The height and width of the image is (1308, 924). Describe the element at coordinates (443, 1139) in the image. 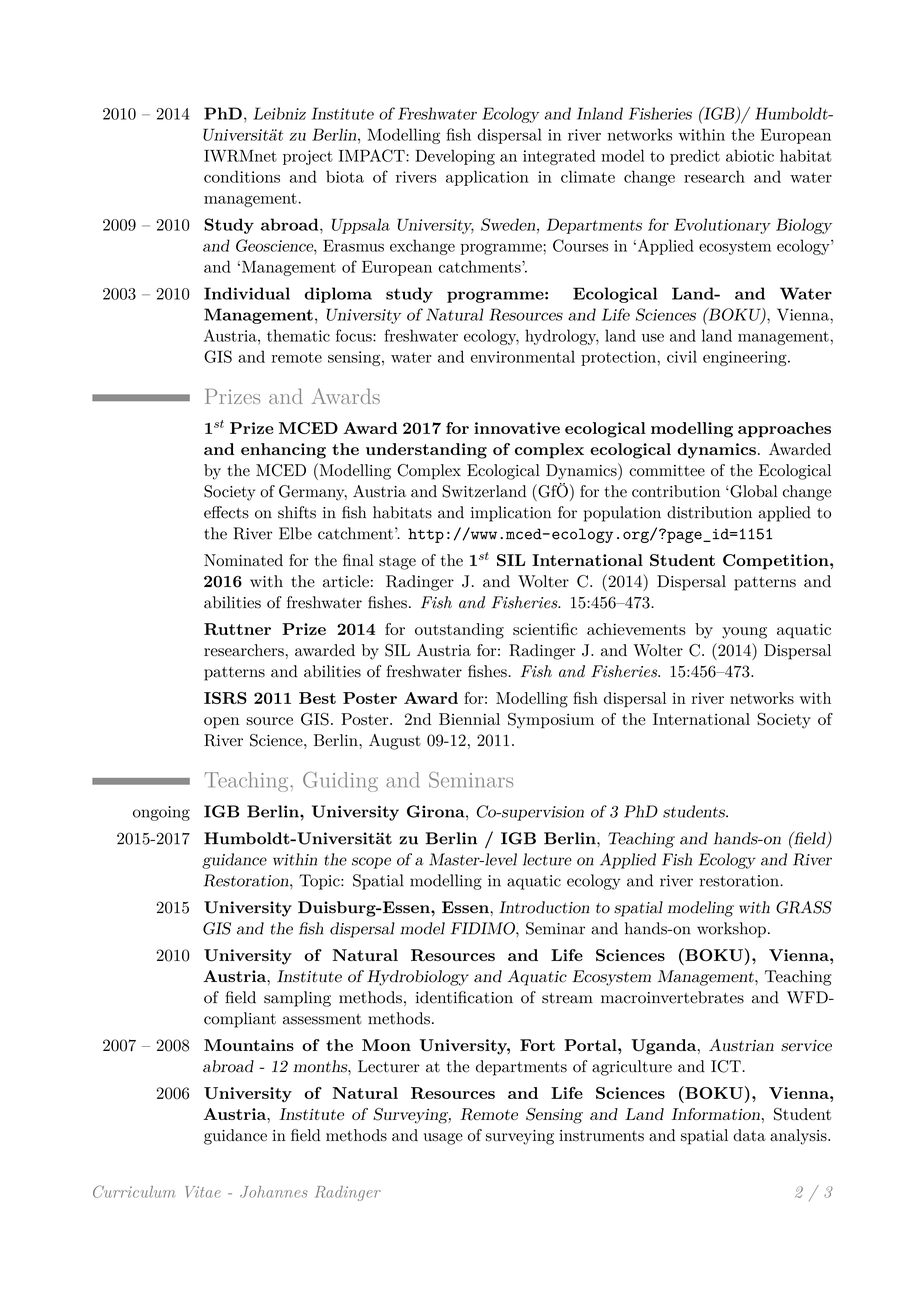

I see `usage` at that location.
